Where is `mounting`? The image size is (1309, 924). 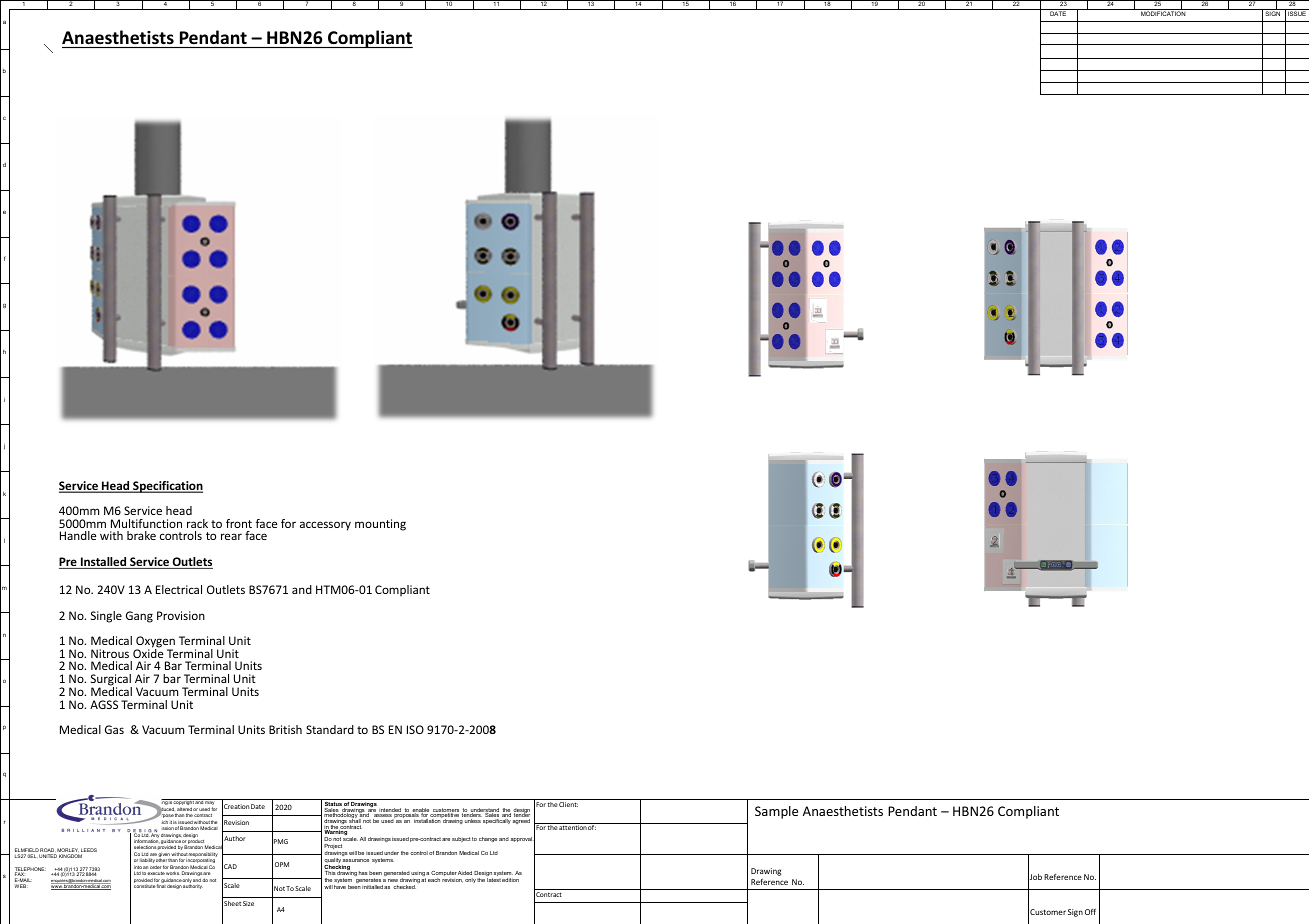 mounting is located at coordinates (380, 525).
